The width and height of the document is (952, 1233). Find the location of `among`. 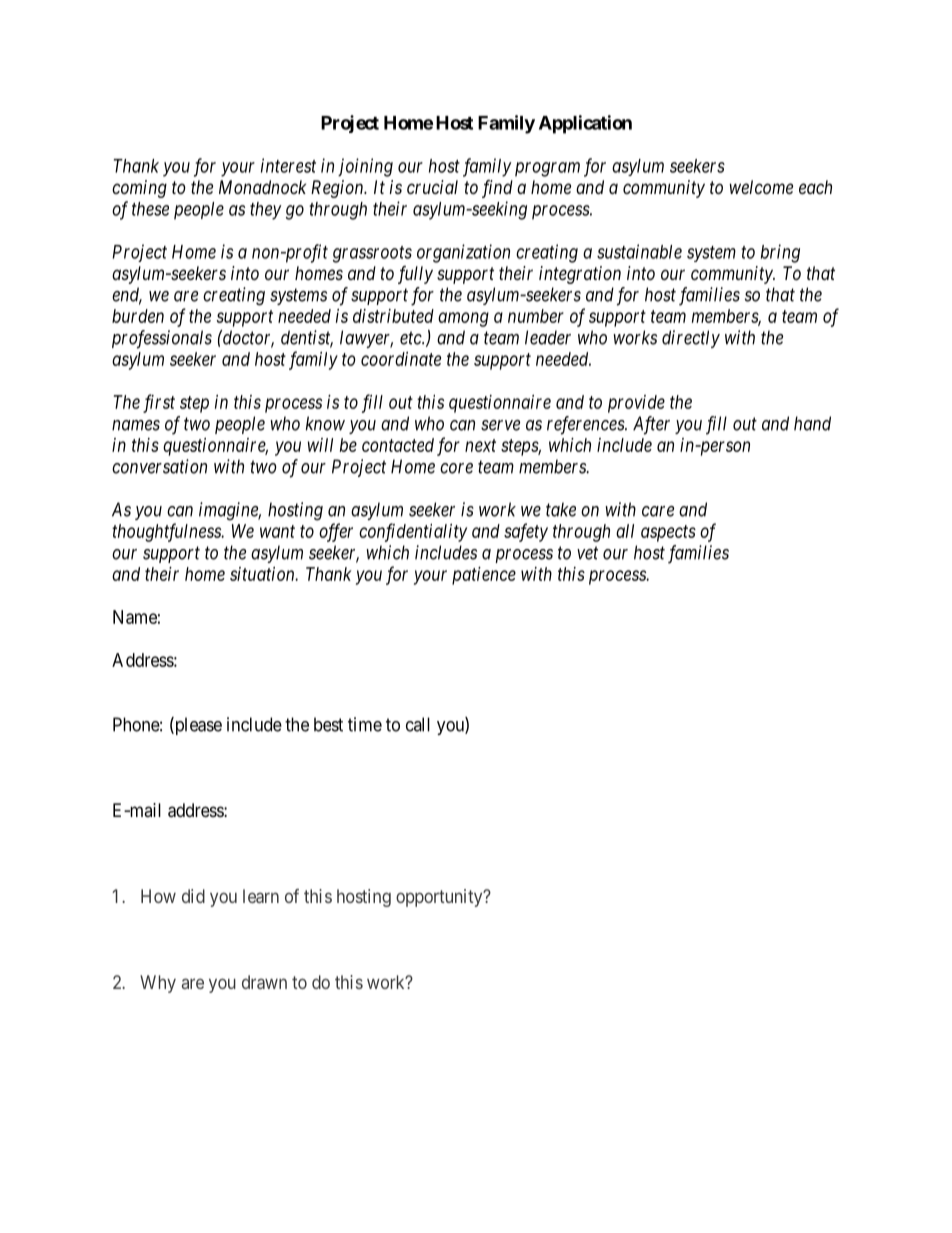

among is located at coordinates (463, 319).
